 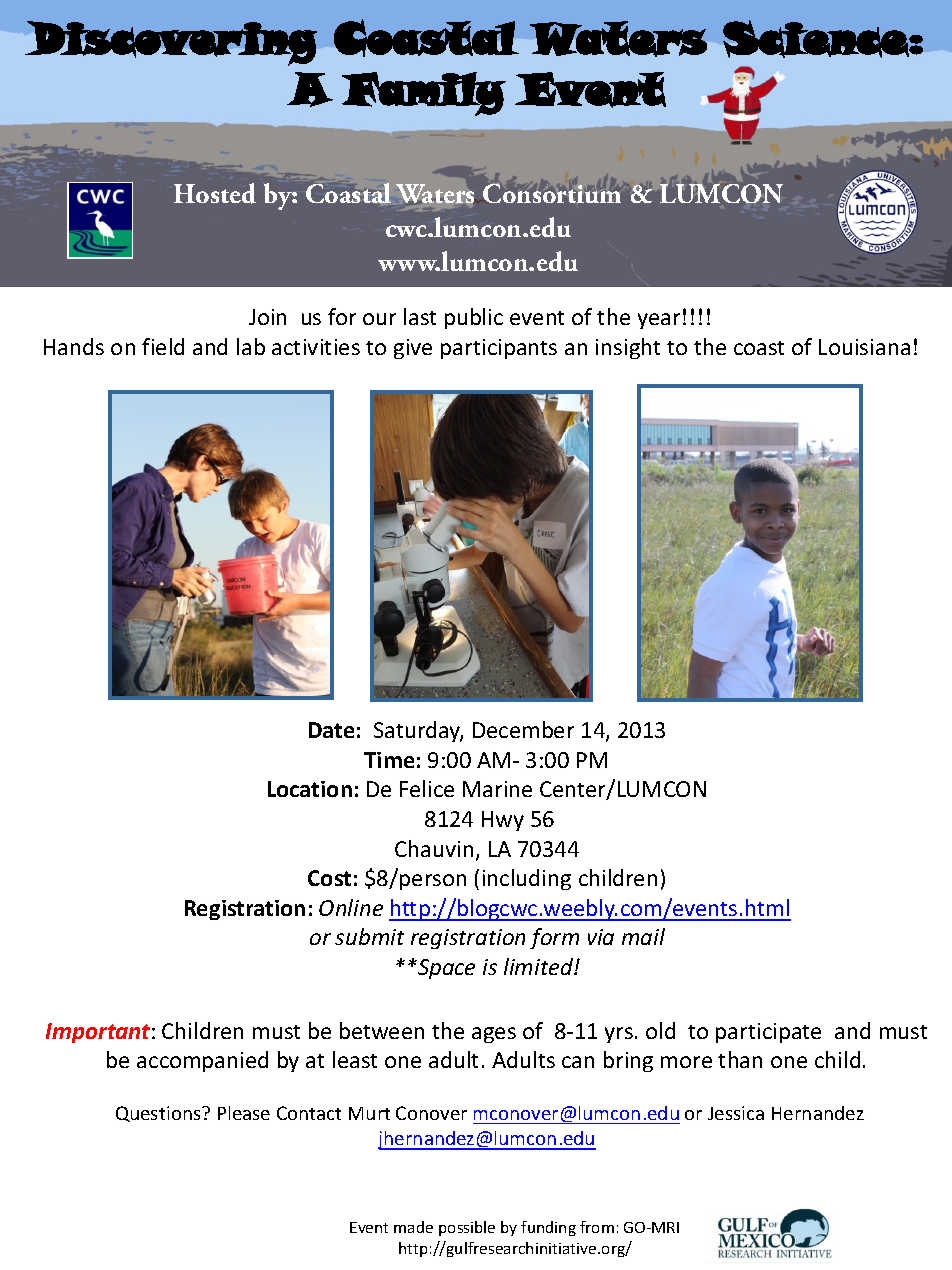 I want to click on participants, so click(x=499, y=349).
